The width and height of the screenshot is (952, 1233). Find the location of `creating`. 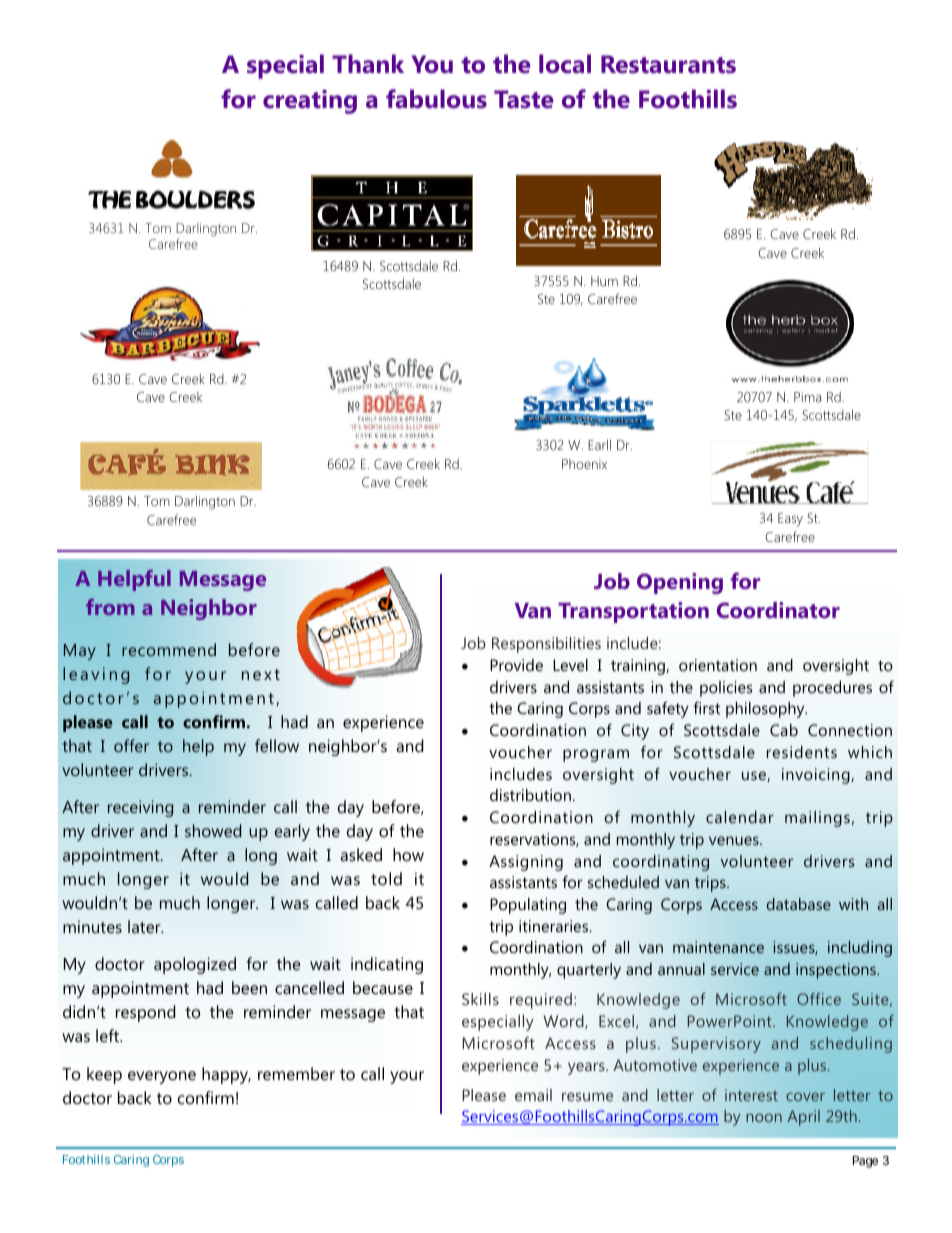

creating is located at coordinates (310, 101).
